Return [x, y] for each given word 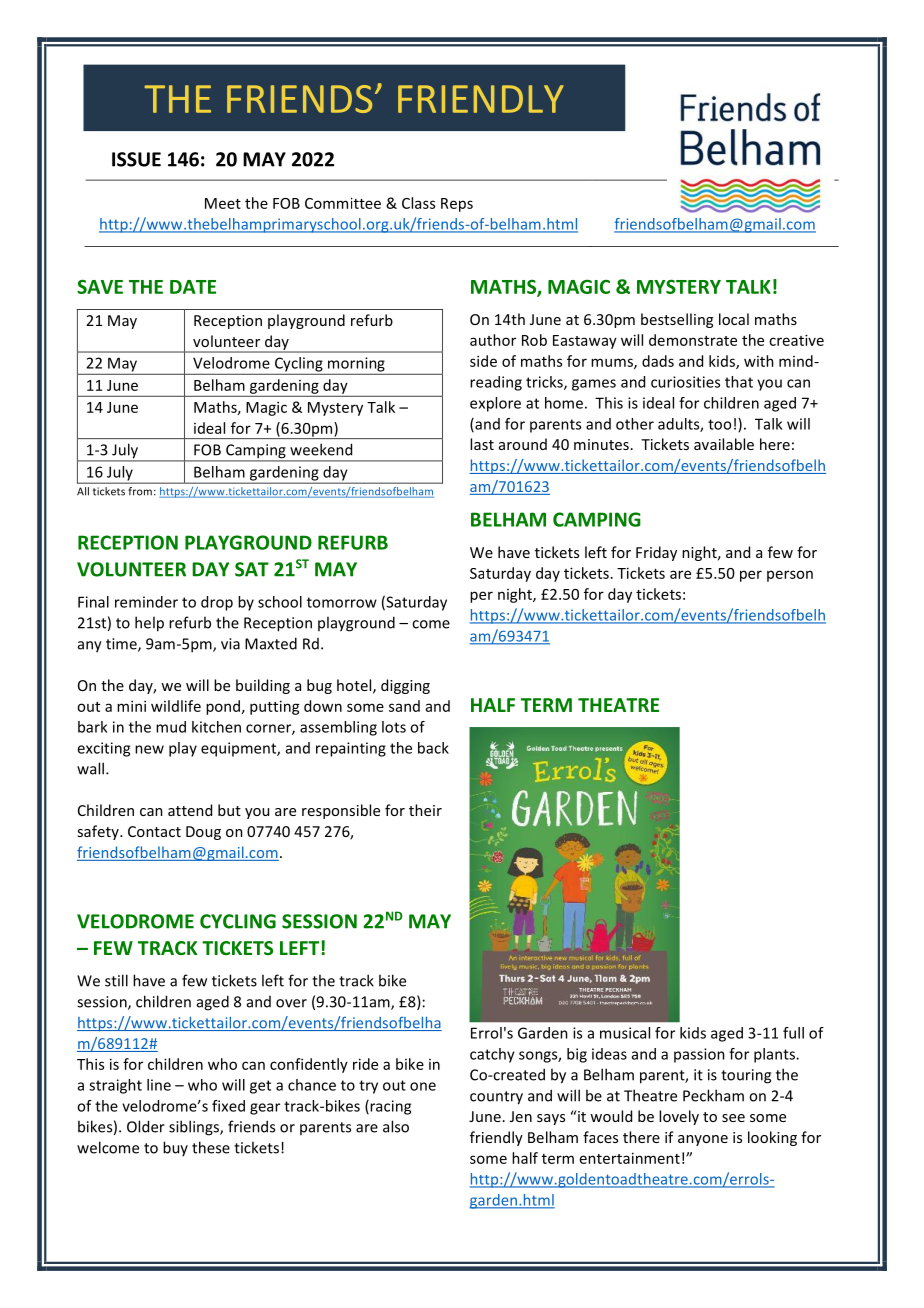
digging [405, 686]
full [793, 1033]
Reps [457, 205]
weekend [321, 449]
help [149, 624]
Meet [223, 203]
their [425, 810]
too [719, 424]
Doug [203, 833]
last [482, 444]
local [734, 319]
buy [175, 1148]
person [790, 576]
